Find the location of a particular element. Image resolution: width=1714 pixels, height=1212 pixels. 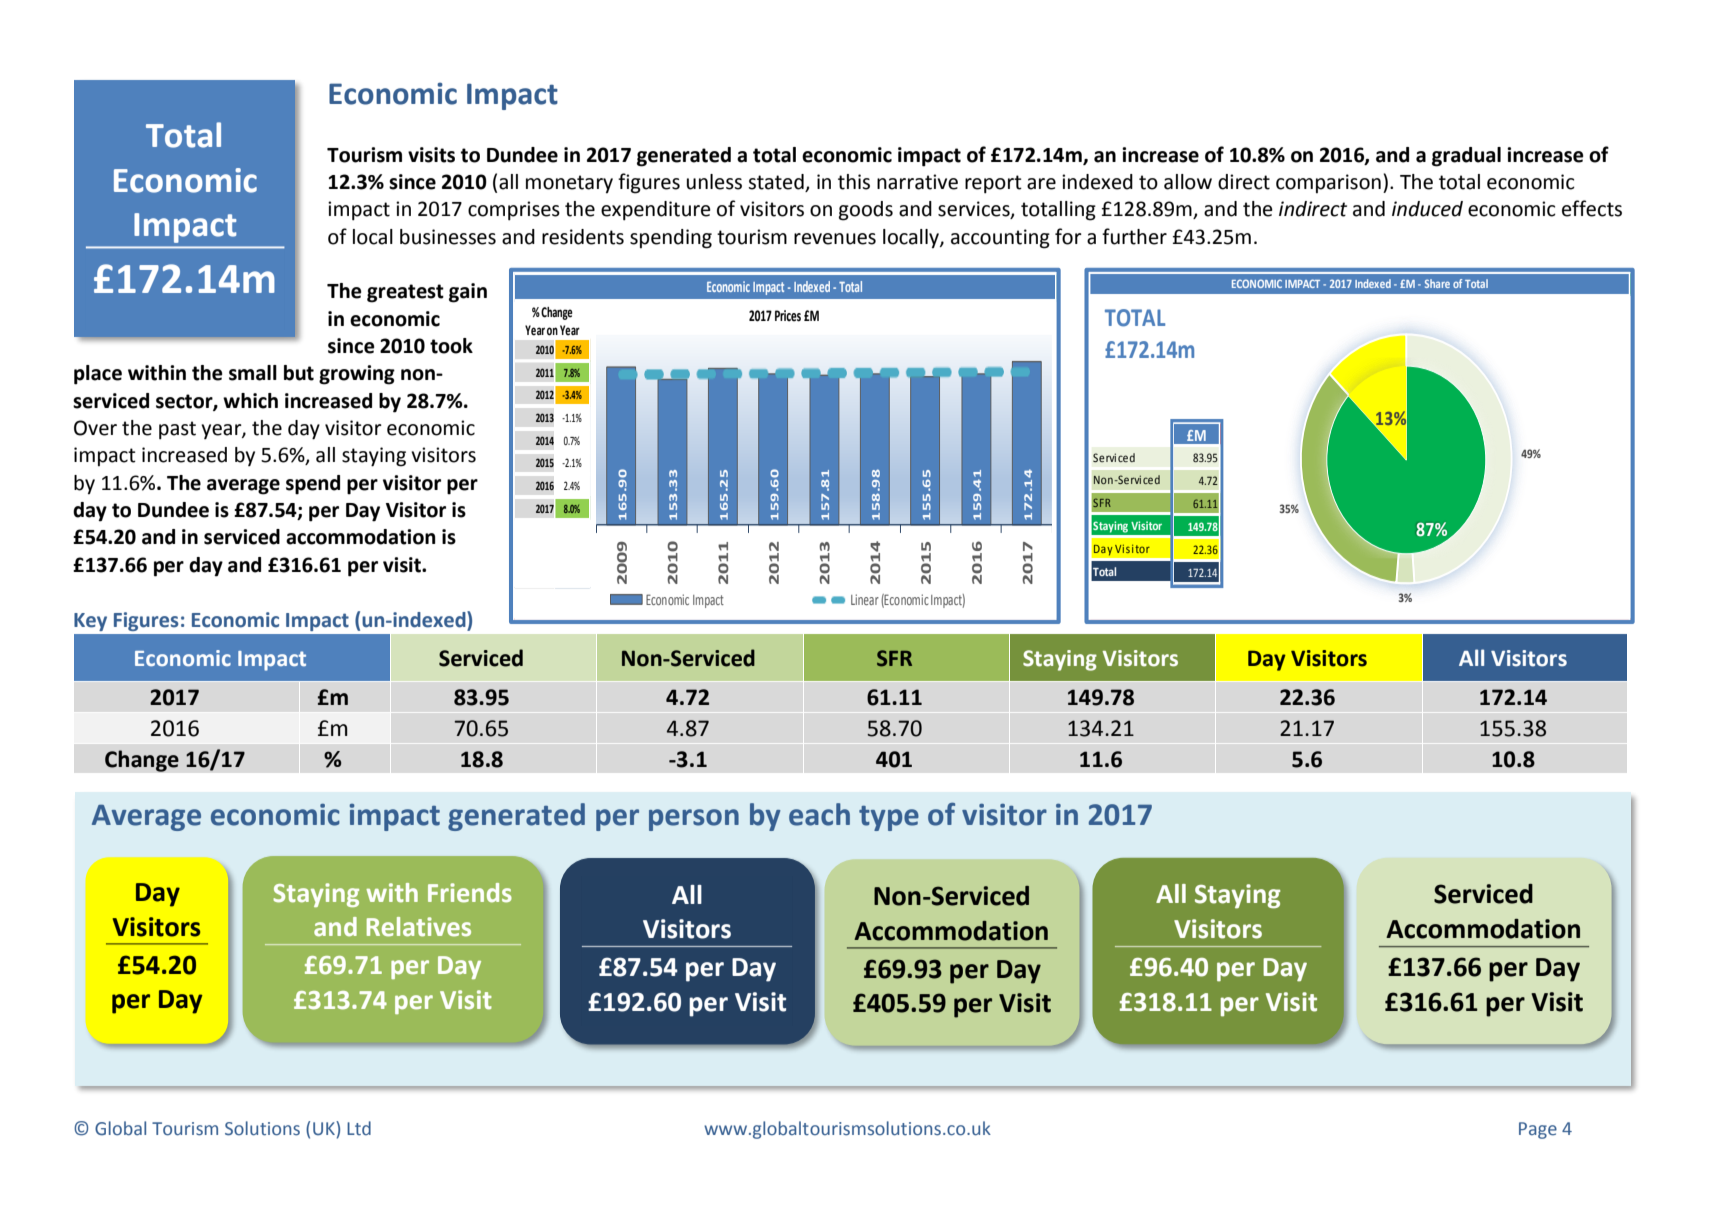

Friends is located at coordinates (470, 893).
